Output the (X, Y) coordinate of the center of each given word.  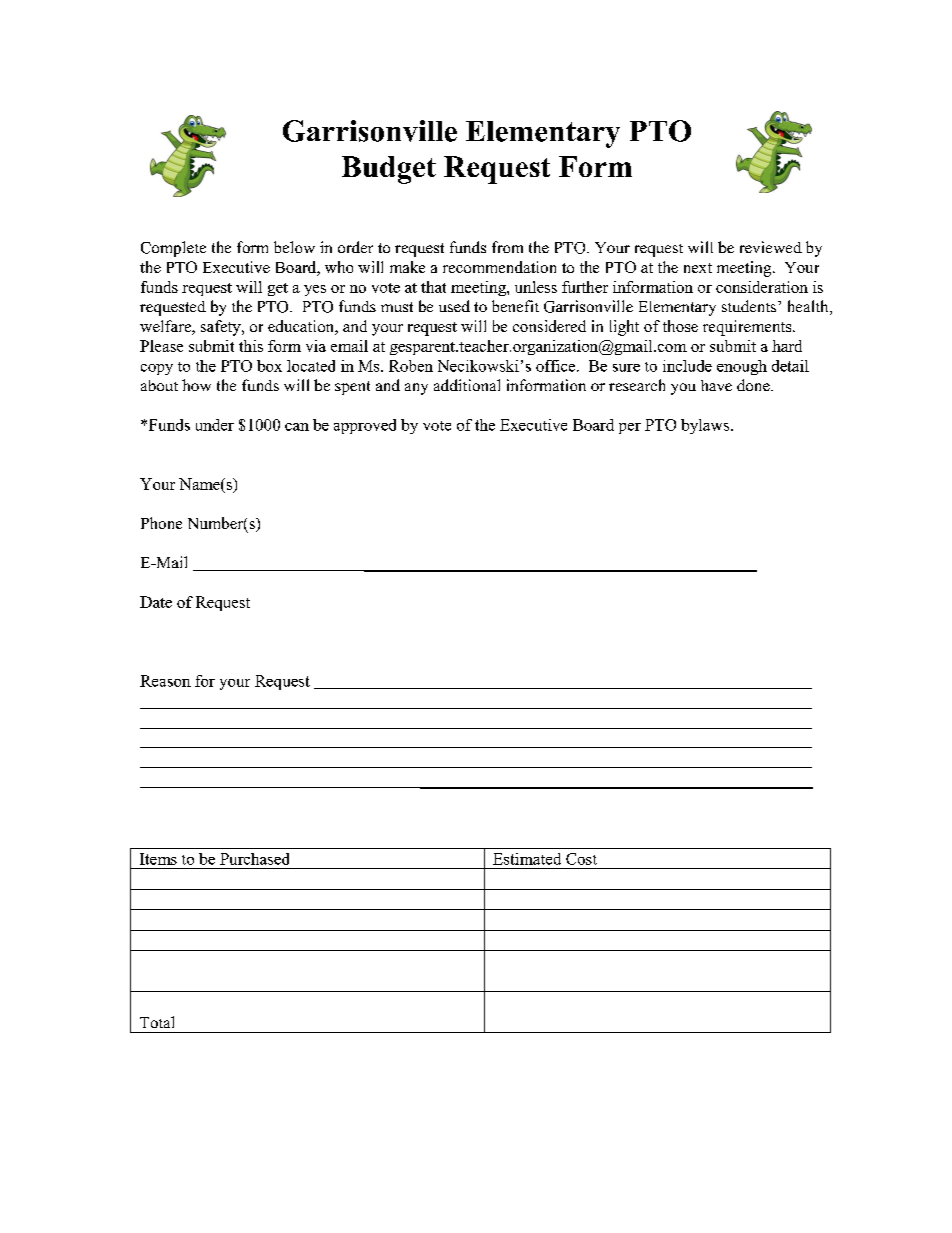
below (294, 247)
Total (157, 1022)
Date (156, 602)
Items (158, 859)
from (507, 247)
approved (365, 426)
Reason (165, 681)
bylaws (705, 426)
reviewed (771, 247)
